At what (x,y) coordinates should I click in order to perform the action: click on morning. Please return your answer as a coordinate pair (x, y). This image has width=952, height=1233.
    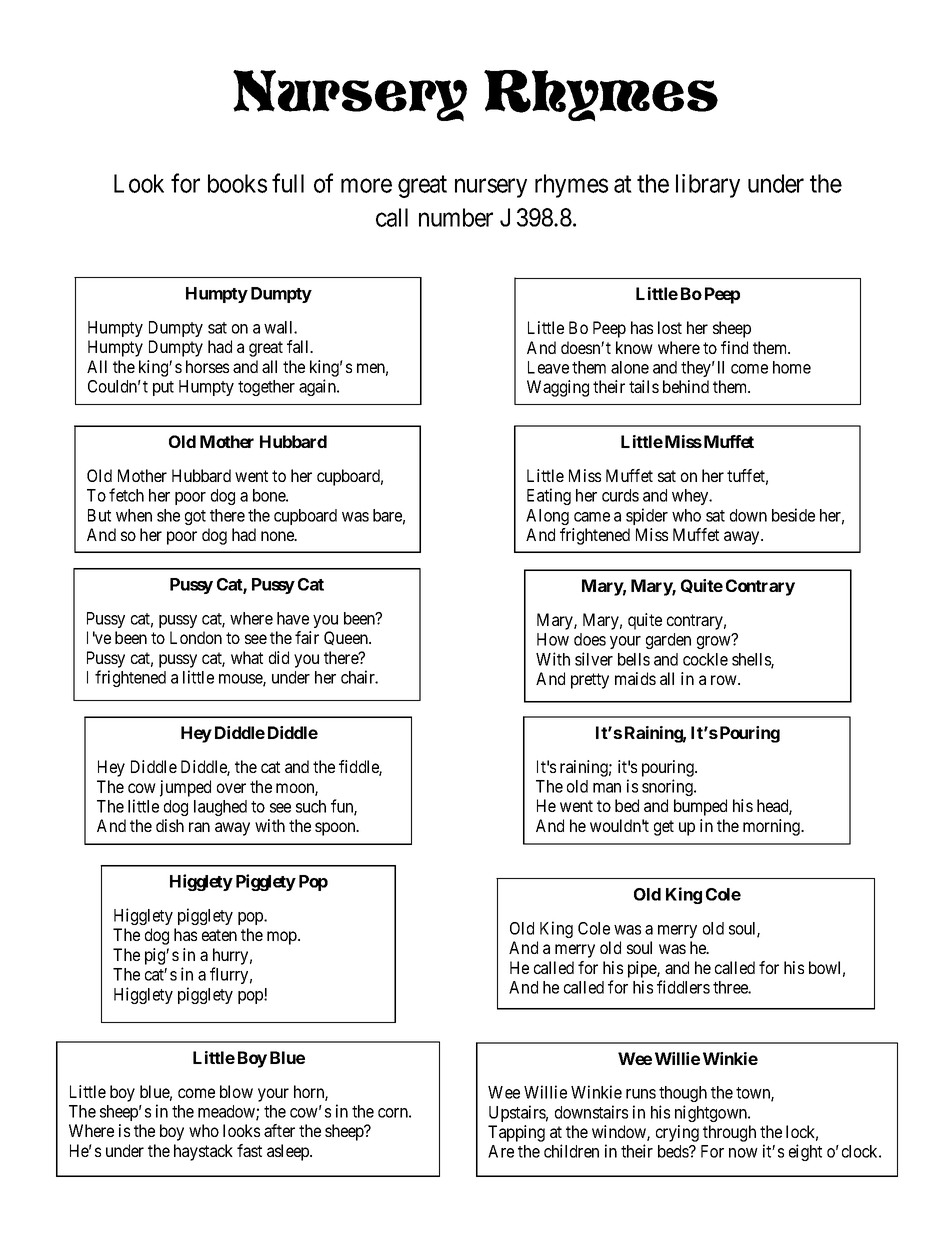
    Looking at the image, I should click on (772, 827).
